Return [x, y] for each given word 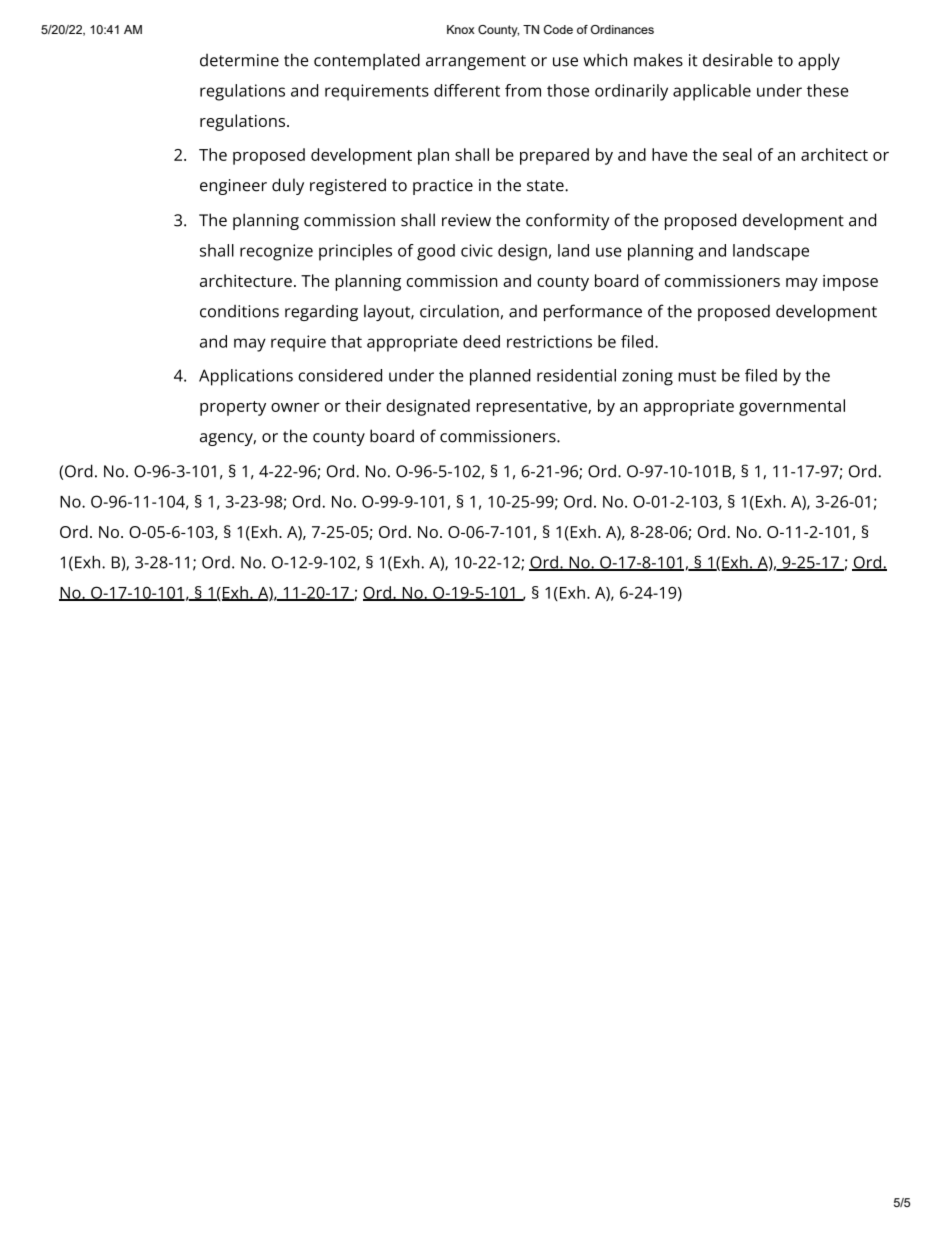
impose [850, 283]
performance [593, 312]
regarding [321, 313]
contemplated [367, 61]
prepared [554, 156]
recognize [276, 252]
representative [533, 408]
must [697, 376]
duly [288, 186]
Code [558, 29]
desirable [738, 60]
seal [737, 154]
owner [295, 407]
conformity [567, 221]
